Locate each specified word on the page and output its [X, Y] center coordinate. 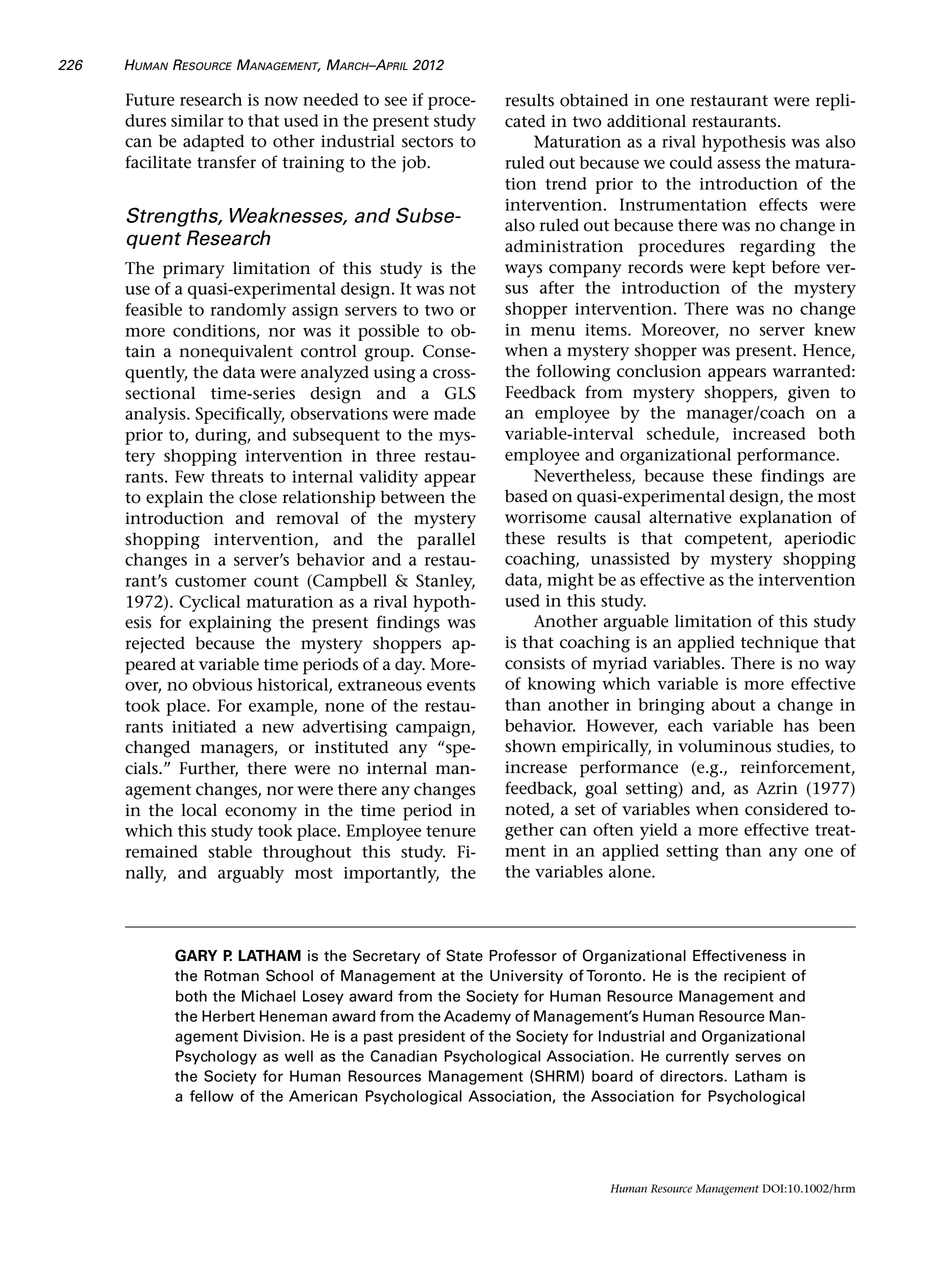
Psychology [216, 1057]
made [455, 413]
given [809, 394]
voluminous [724, 746]
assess [739, 164]
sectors [427, 142]
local [199, 810]
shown [530, 746]
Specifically [239, 415]
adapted [213, 143]
